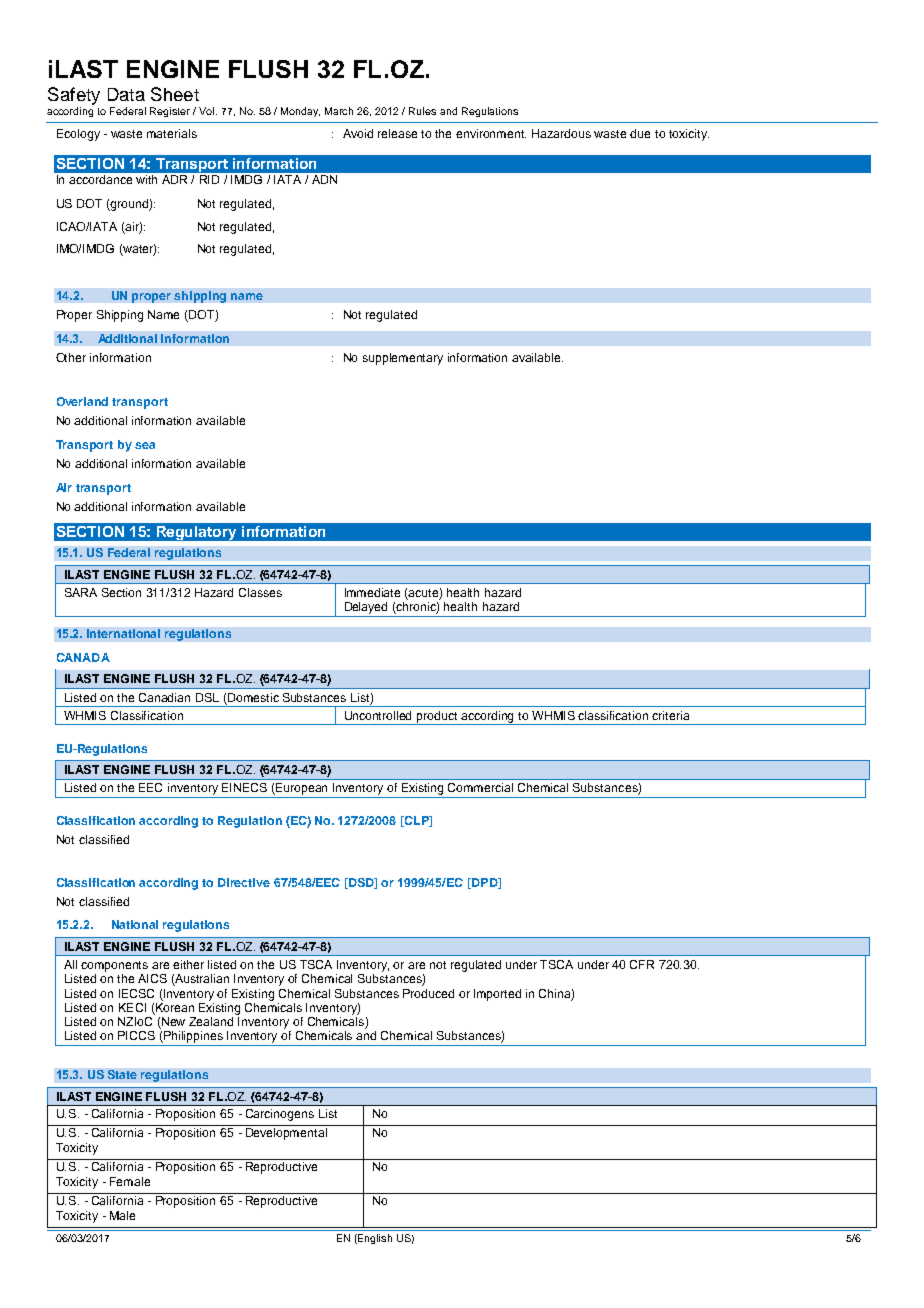  What do you see at coordinates (428, 993) in the screenshot?
I see `Produced` at bounding box center [428, 993].
